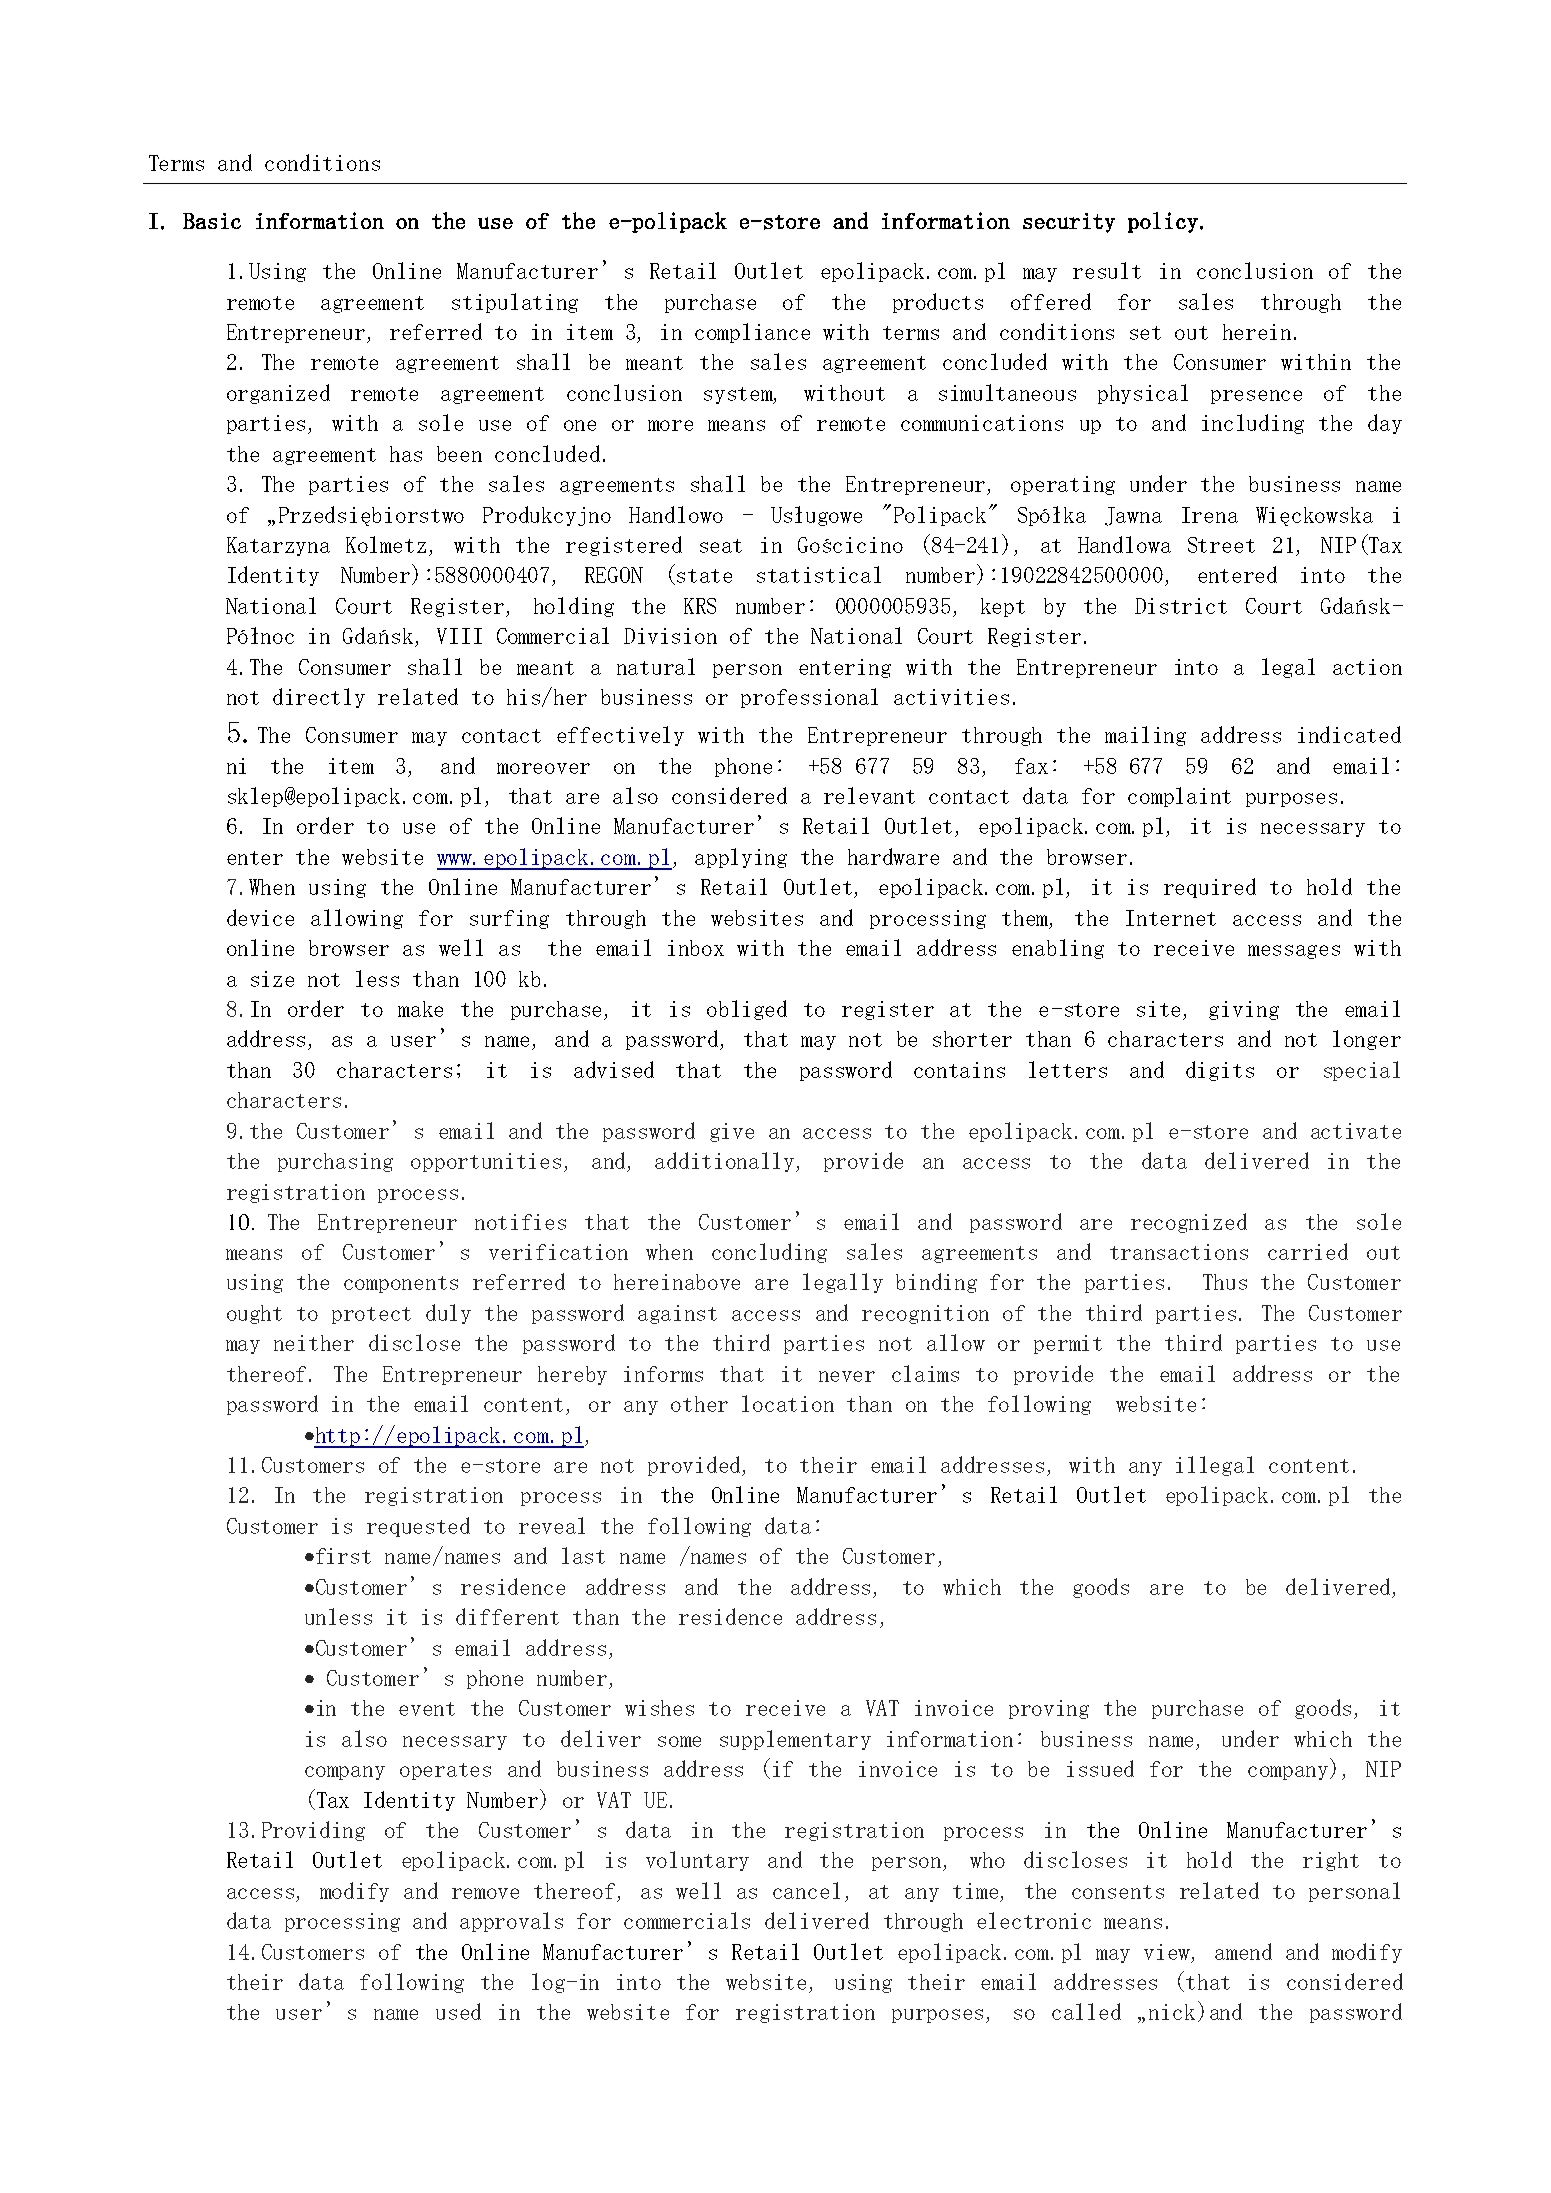 This screenshot has height=2193, width=1551. Describe the element at coordinates (741, 858) in the screenshot. I see `applying` at that location.
